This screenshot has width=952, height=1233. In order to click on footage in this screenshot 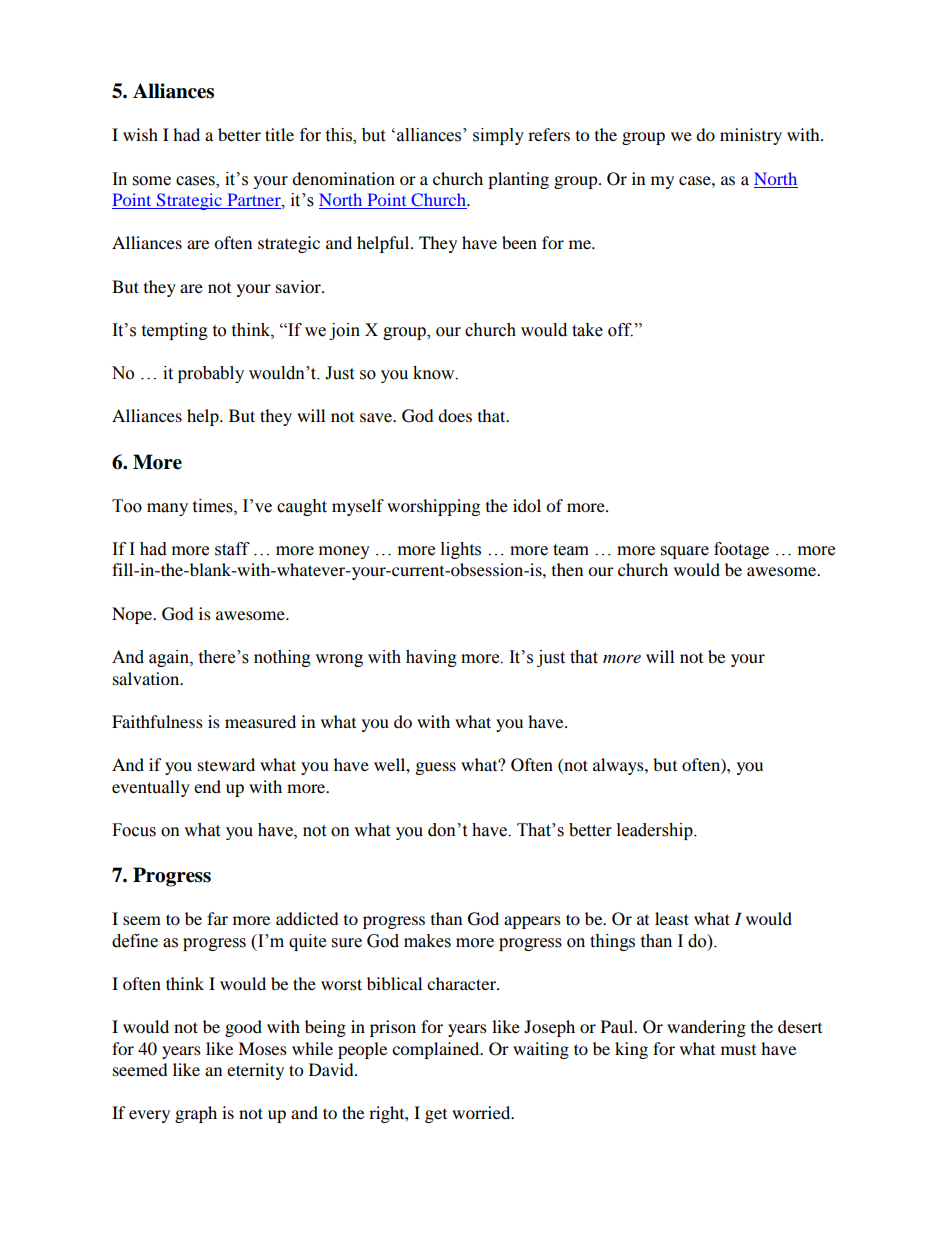, I will do `click(741, 550)`.
